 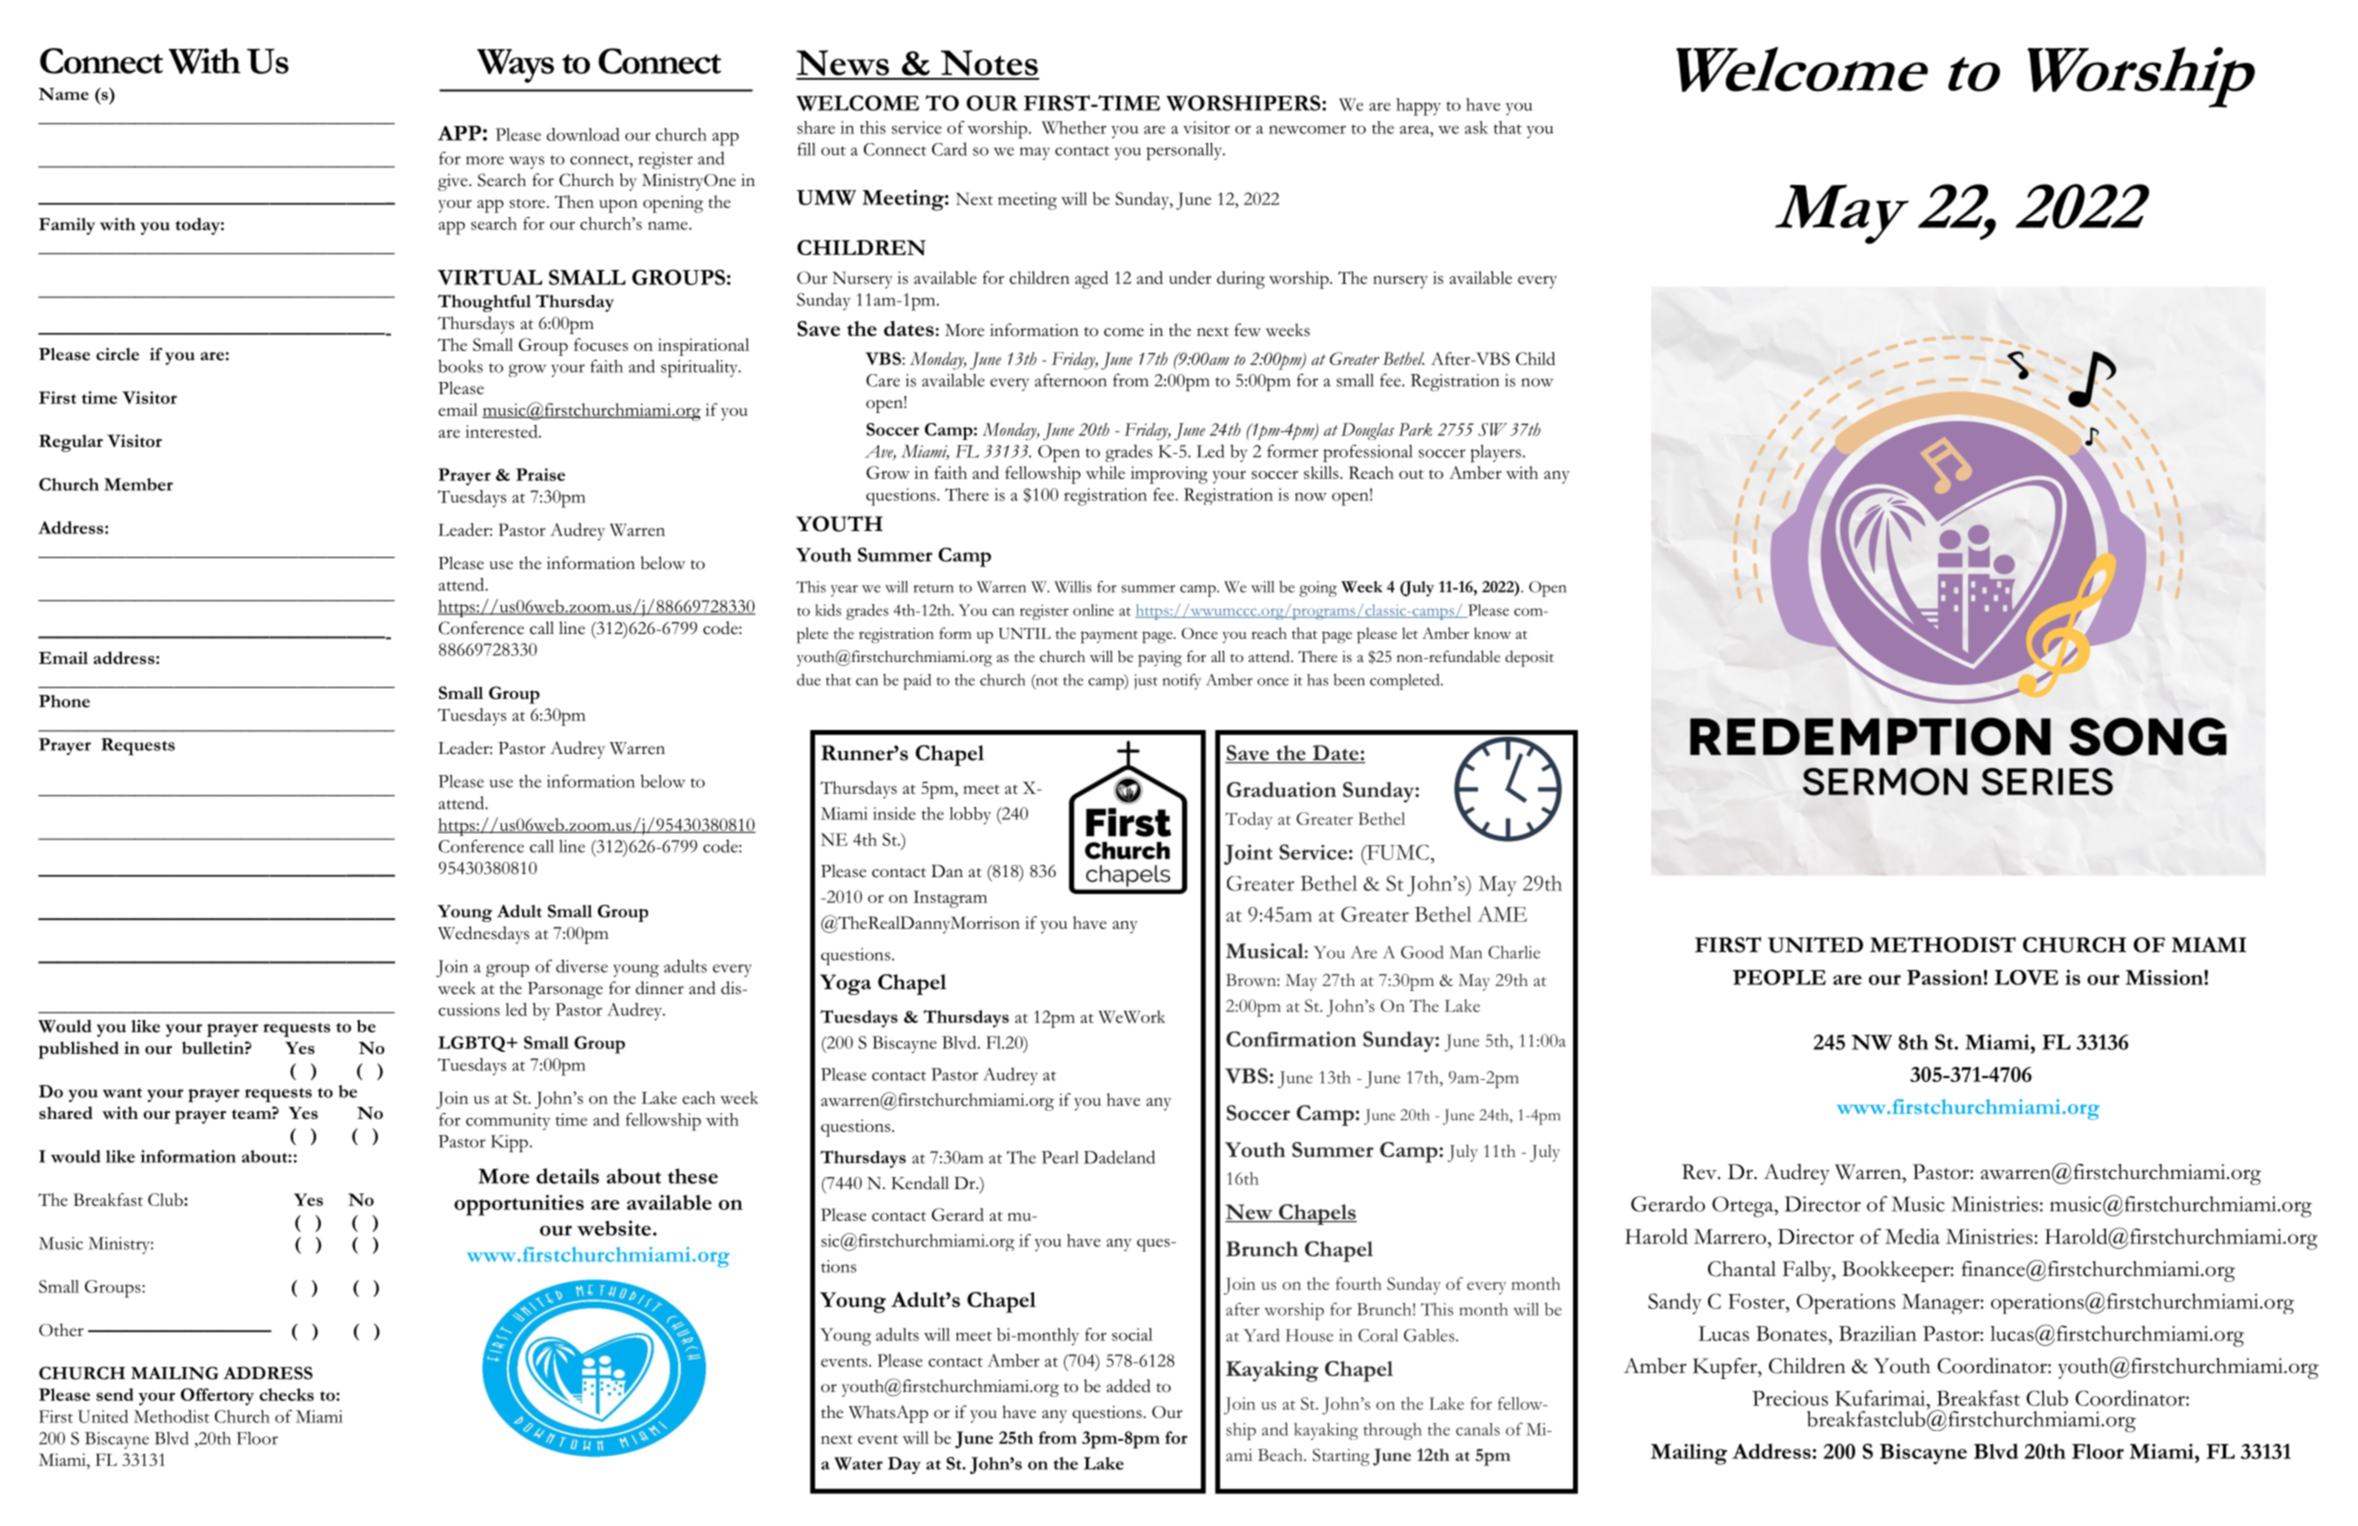 What do you see at coordinates (970, 815) in the screenshot?
I see `lobby` at bounding box center [970, 815].
